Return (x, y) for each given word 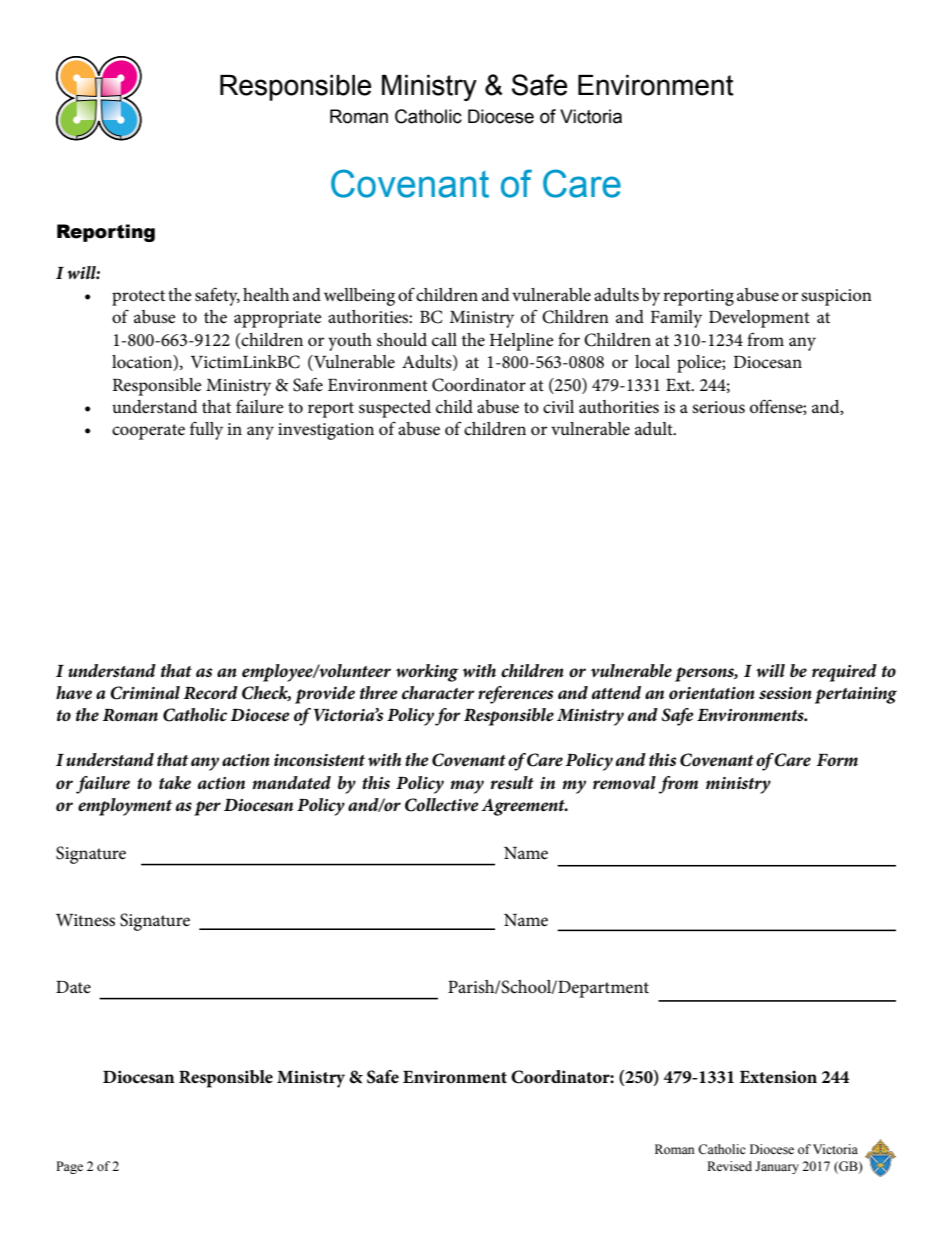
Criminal (145, 693)
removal (624, 782)
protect (138, 298)
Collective (442, 805)
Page (69, 1167)
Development (759, 319)
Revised (729, 1166)
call (444, 340)
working (427, 673)
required (844, 673)
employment (125, 807)
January (777, 1167)
